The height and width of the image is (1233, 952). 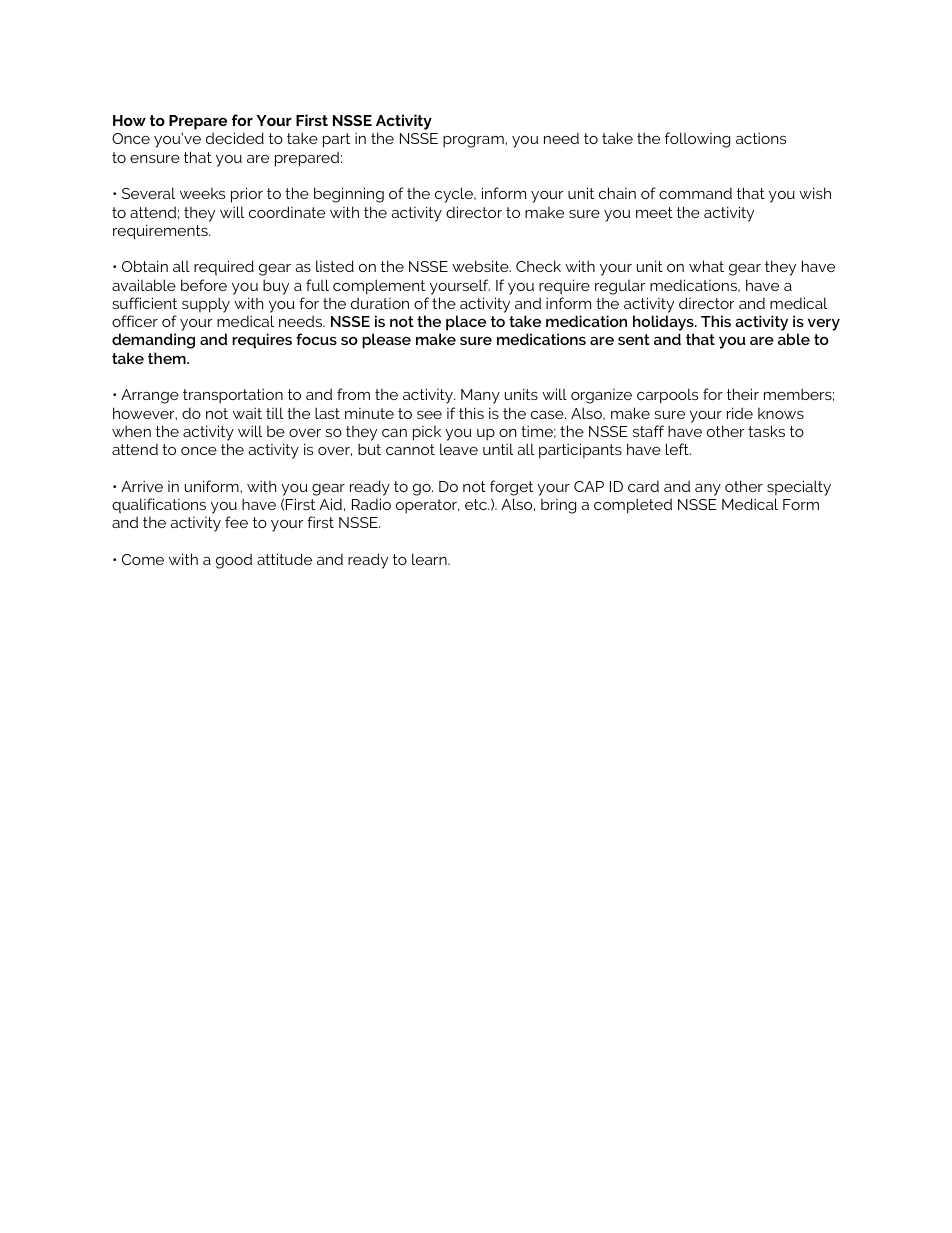 What do you see at coordinates (234, 561) in the image?
I see `good` at bounding box center [234, 561].
